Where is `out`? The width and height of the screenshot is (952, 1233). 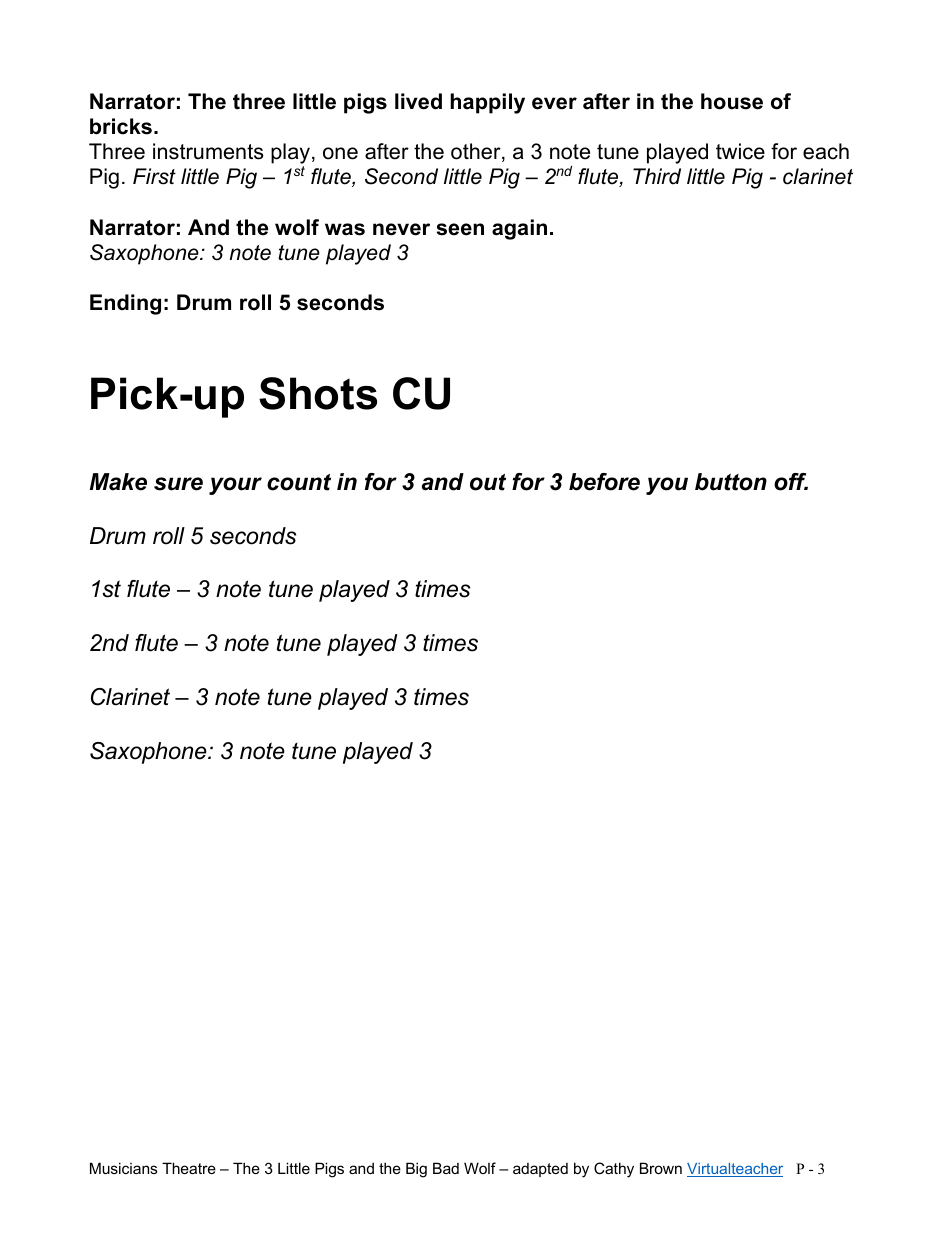
out is located at coordinates (488, 482).
